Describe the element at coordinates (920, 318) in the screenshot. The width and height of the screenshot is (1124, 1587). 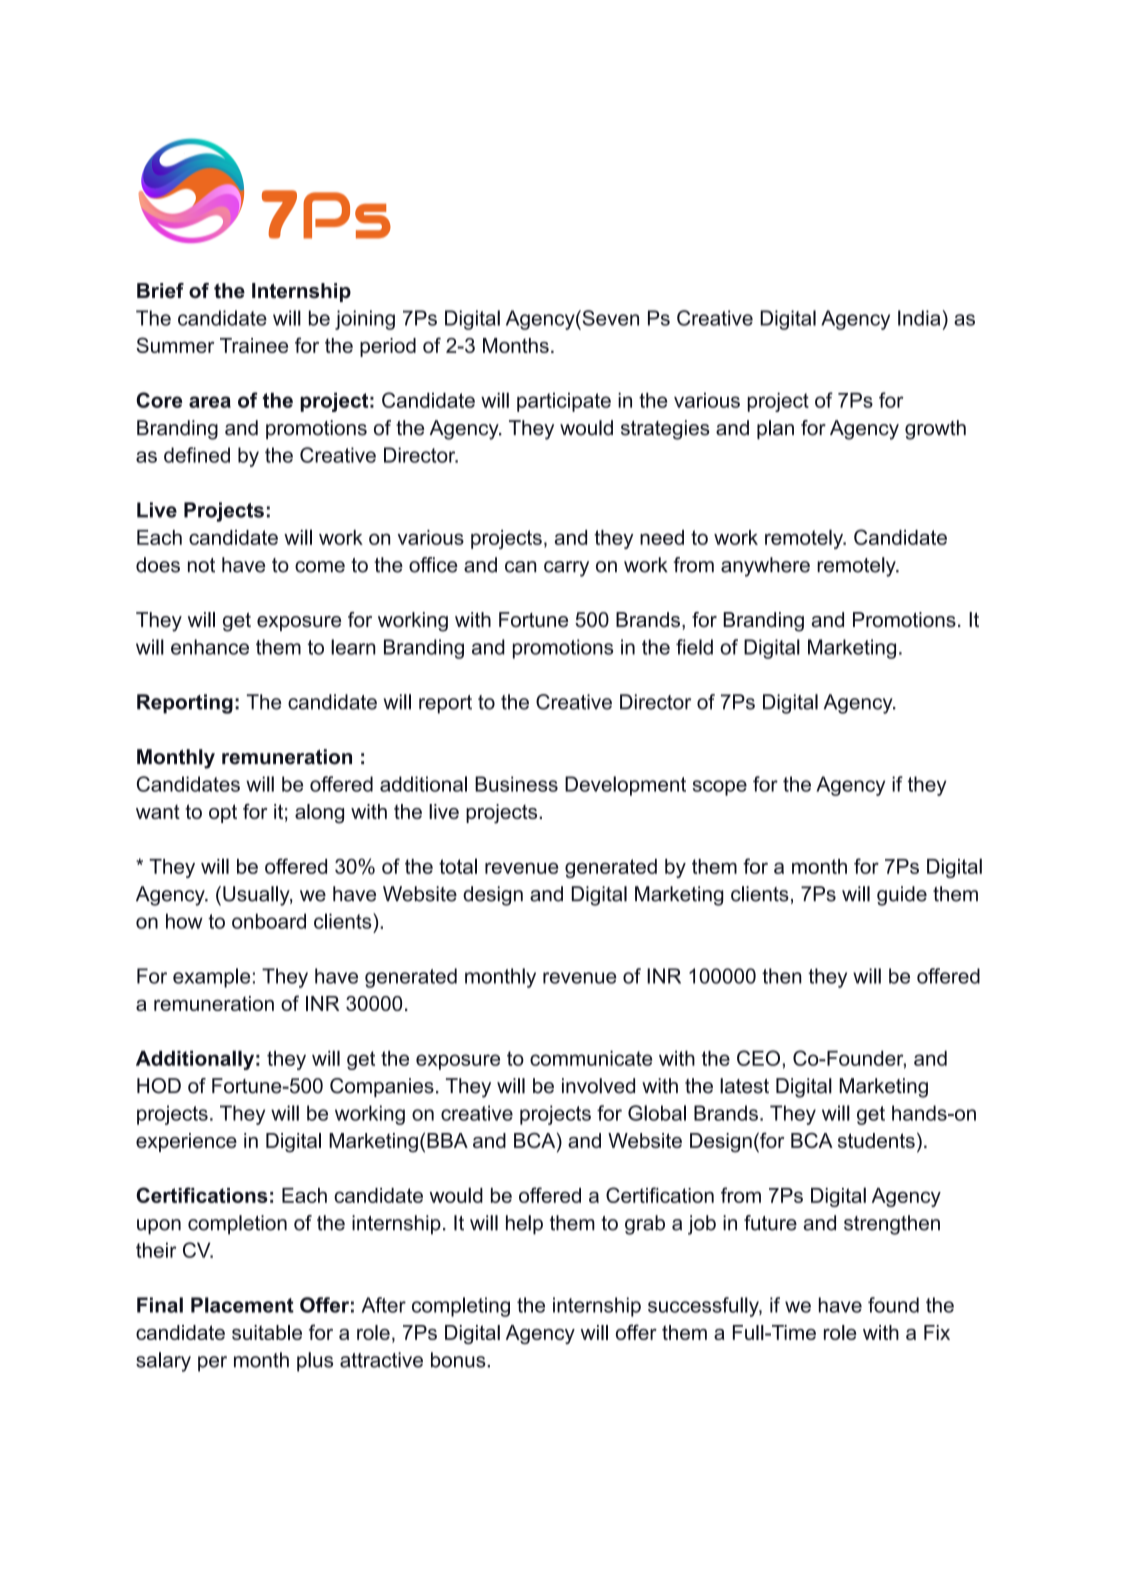
I see `India` at that location.
